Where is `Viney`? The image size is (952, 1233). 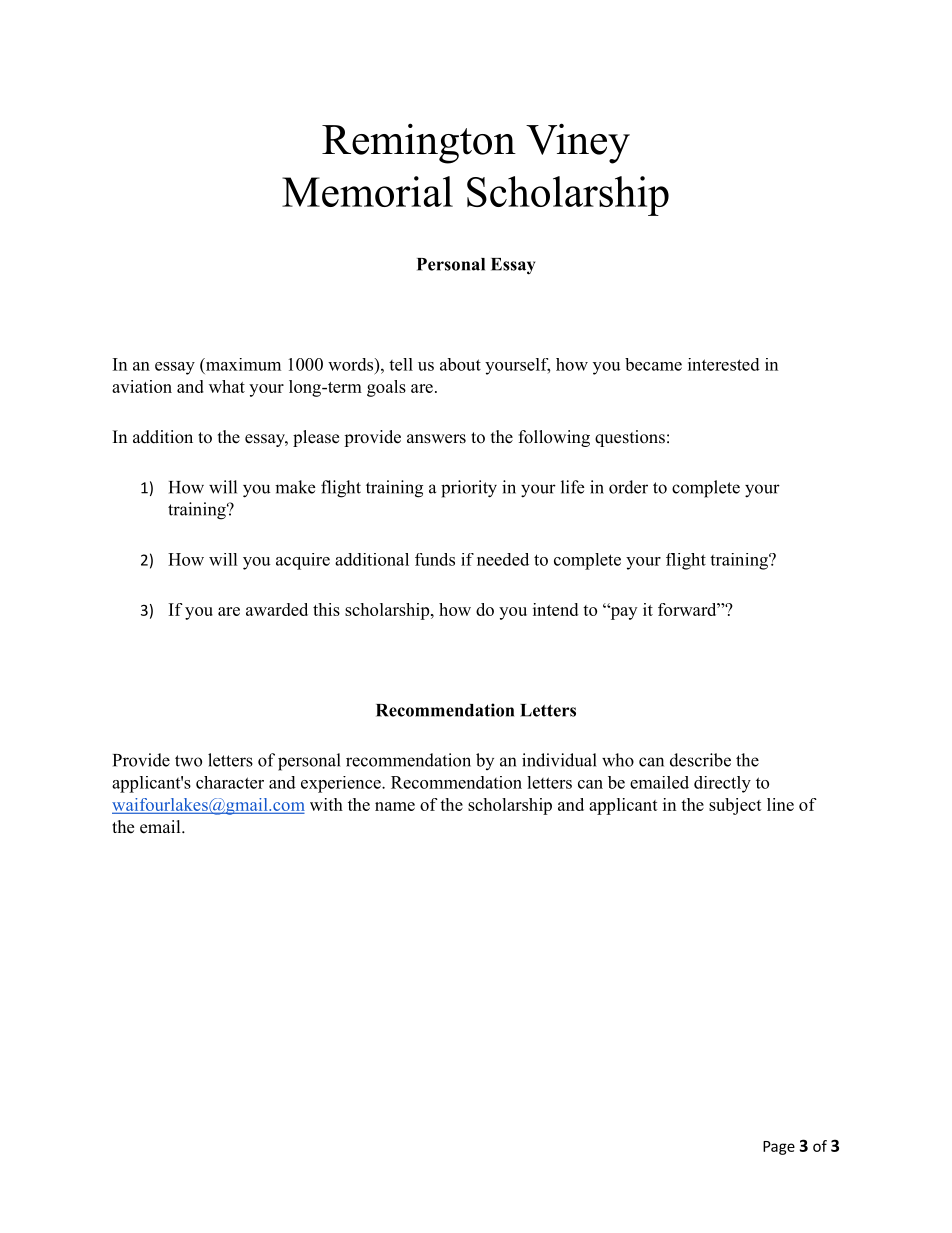 Viney is located at coordinates (578, 143).
